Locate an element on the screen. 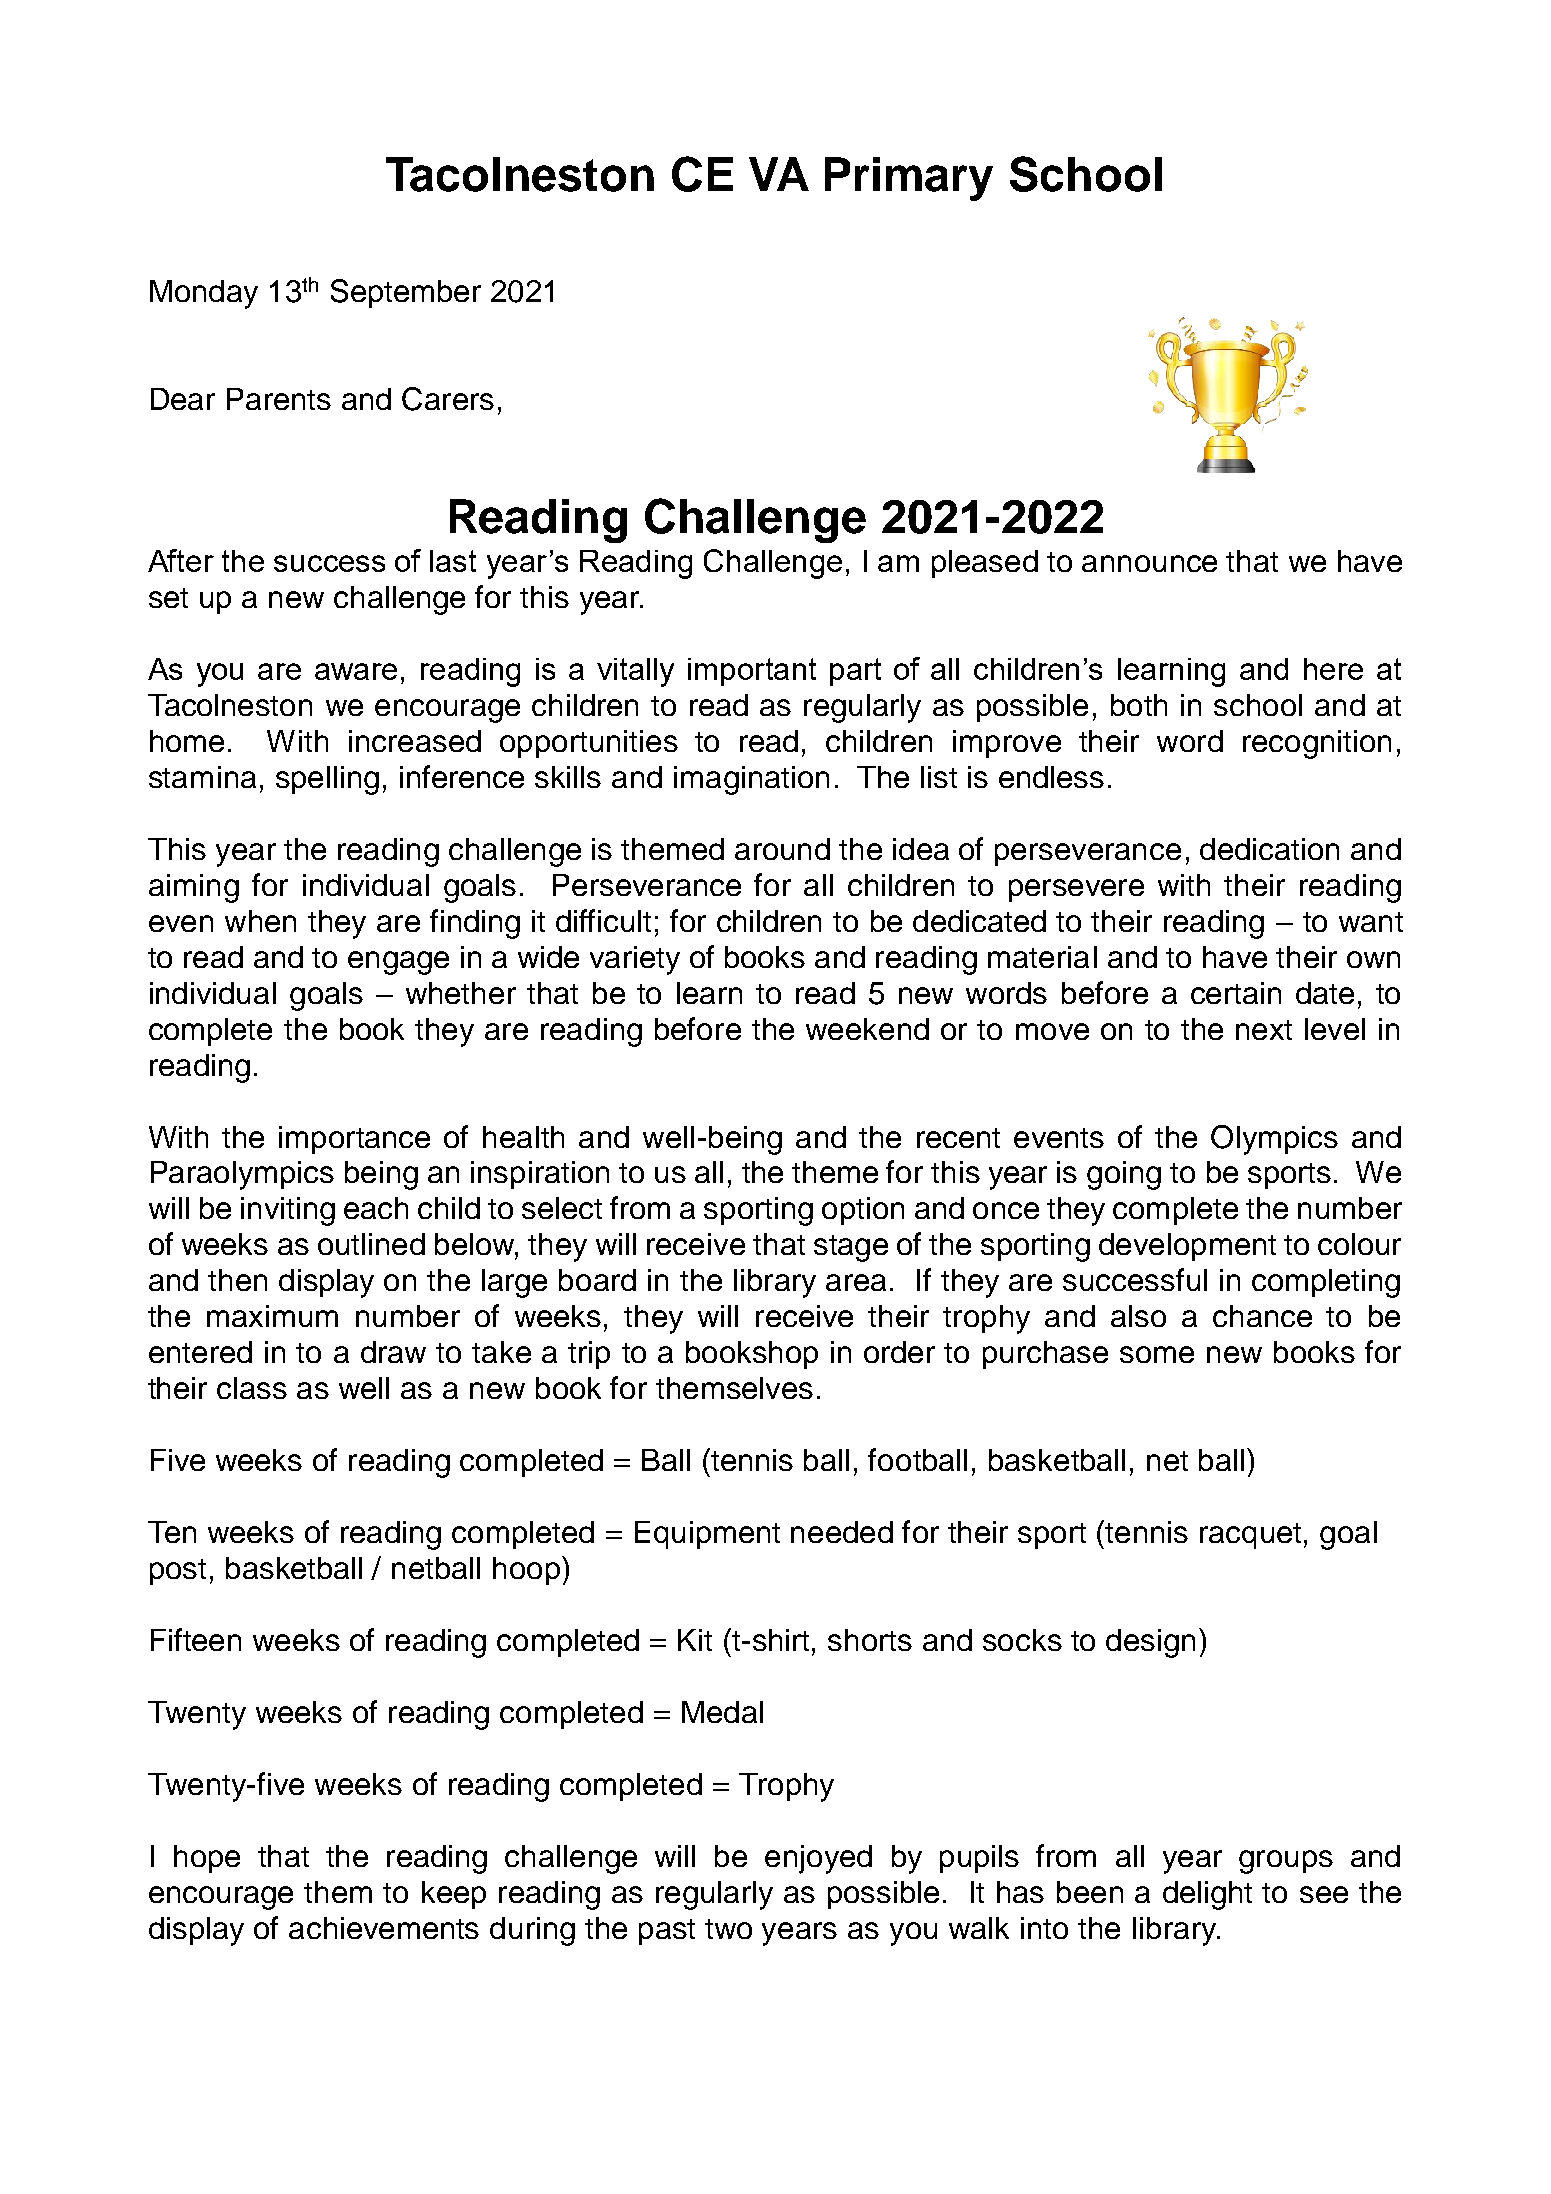 This screenshot has width=1551, height=2194. aware is located at coordinates (356, 671).
